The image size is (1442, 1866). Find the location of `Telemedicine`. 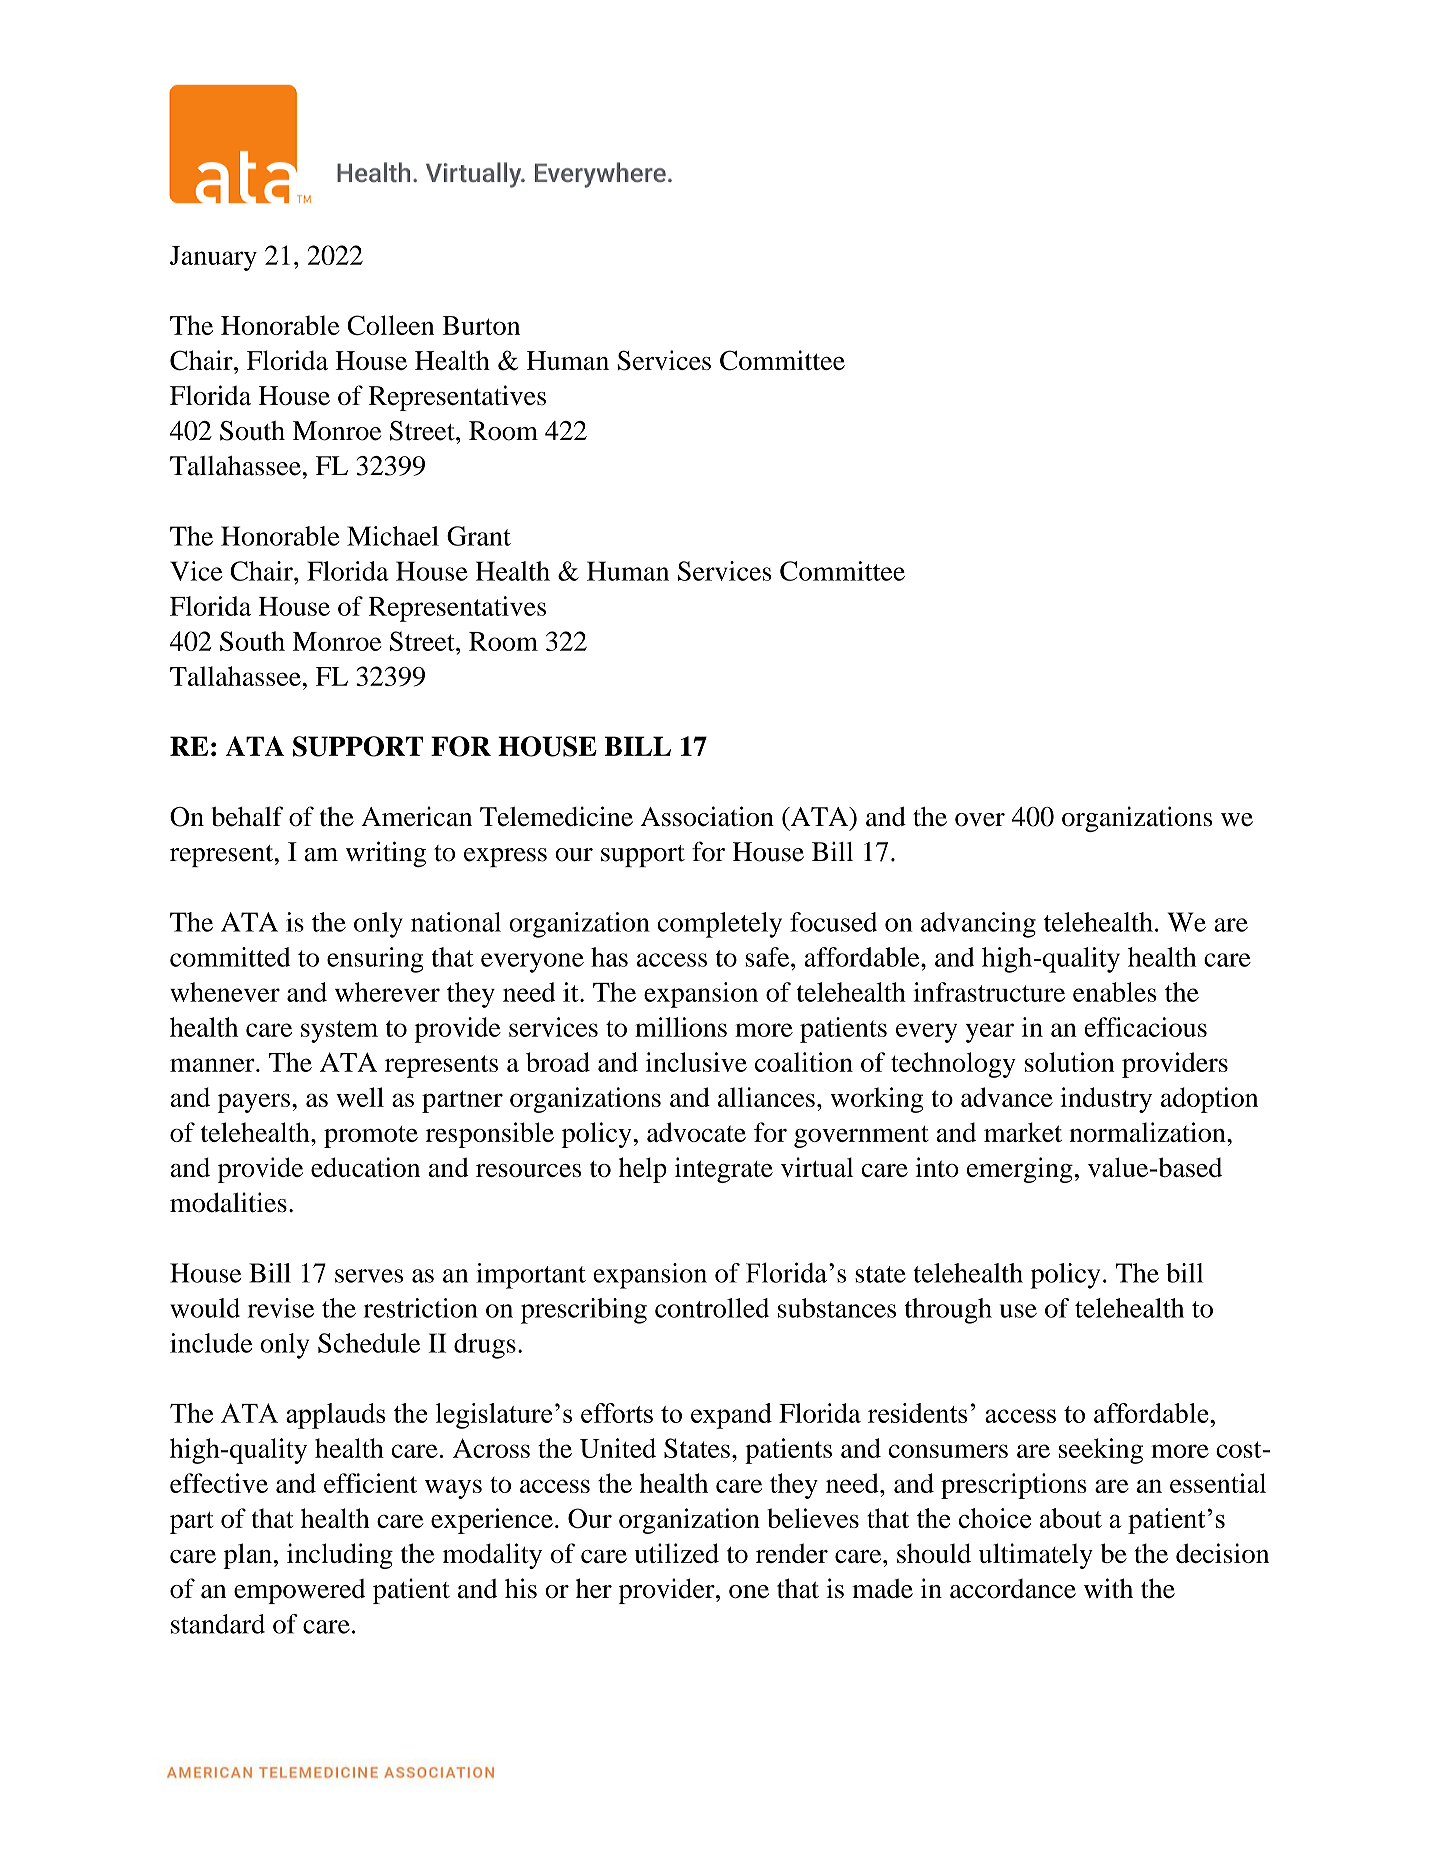

Telemedicine is located at coordinates (556, 816).
